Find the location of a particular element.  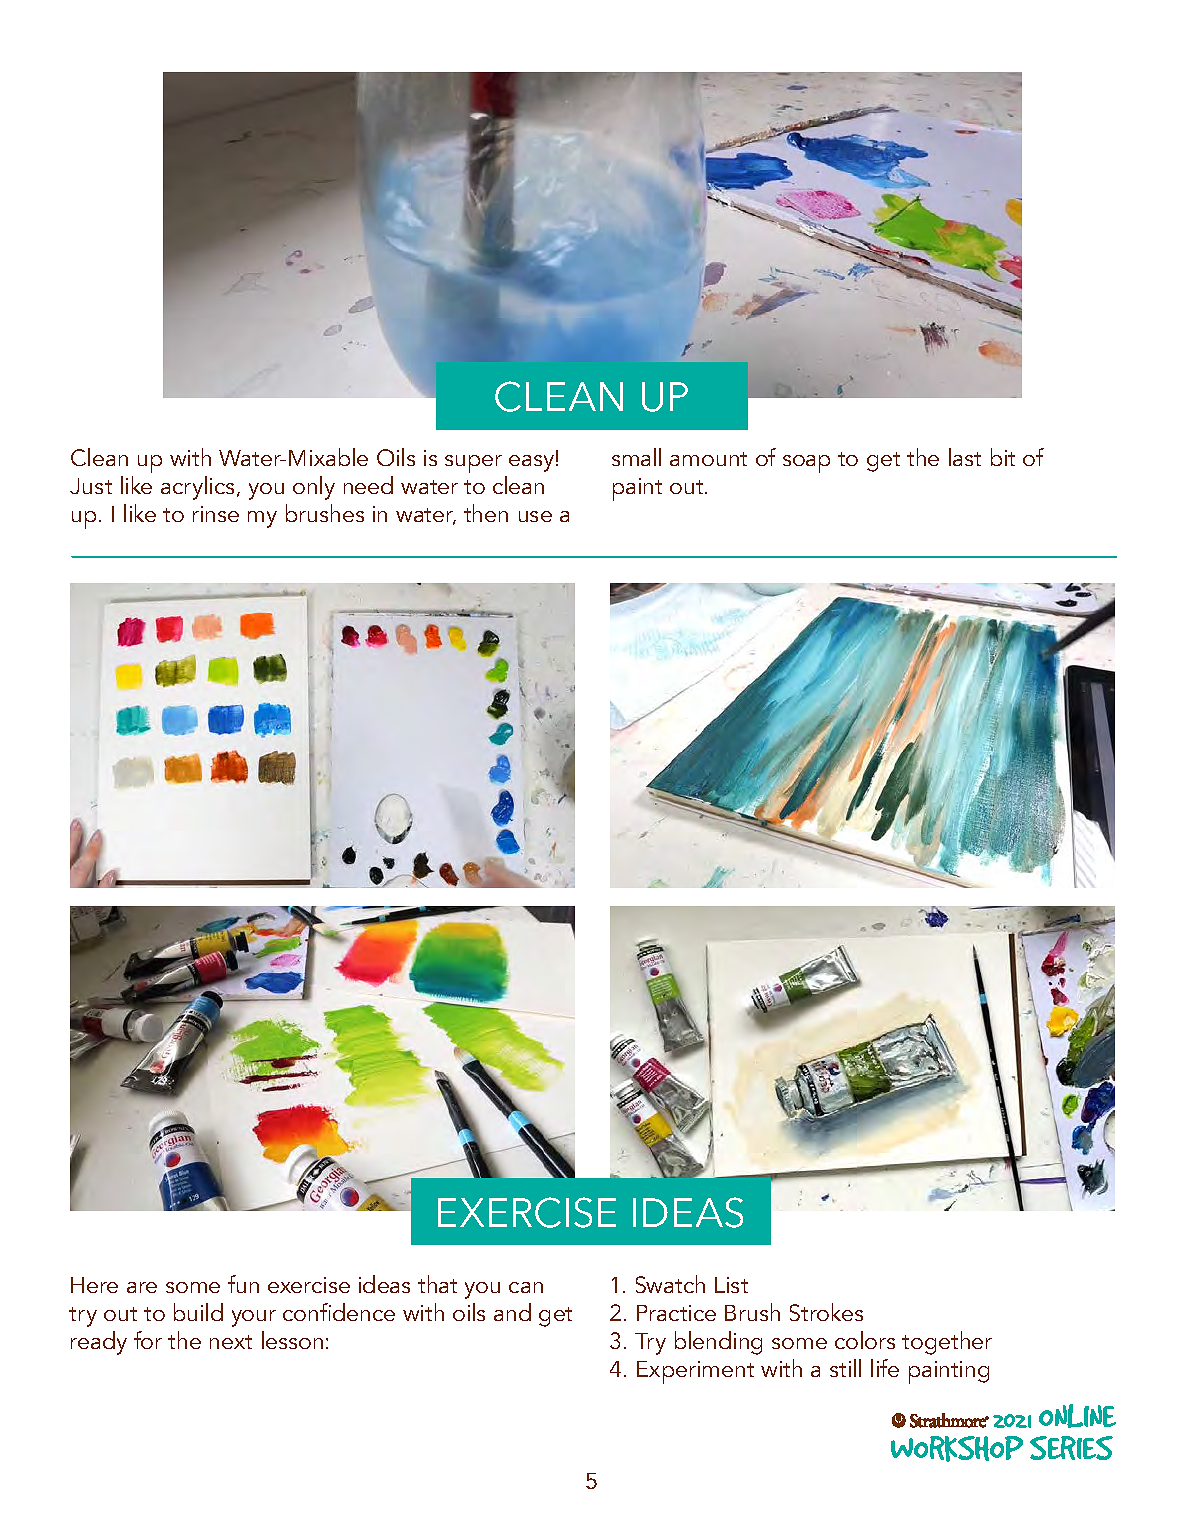

fun is located at coordinates (243, 1284).
